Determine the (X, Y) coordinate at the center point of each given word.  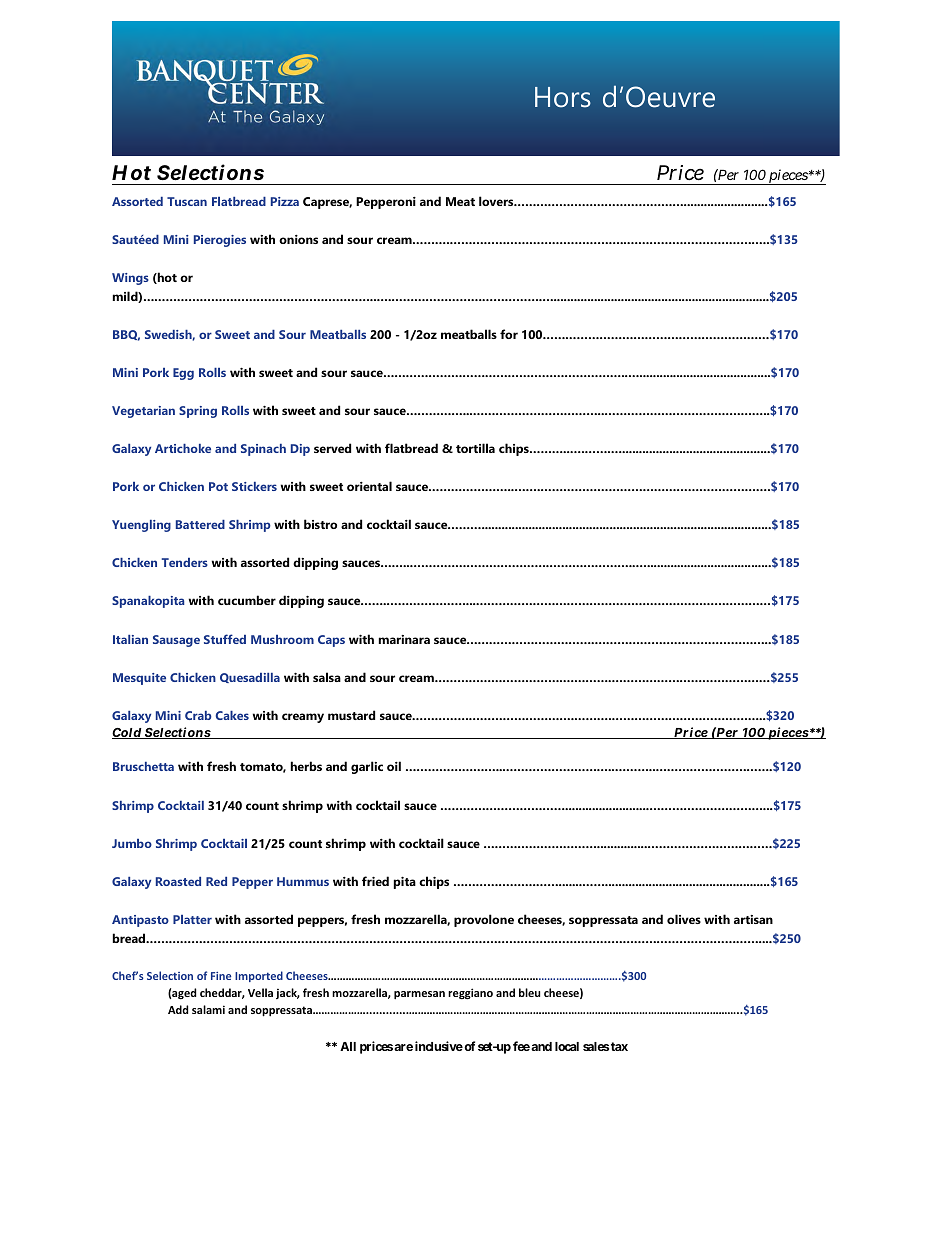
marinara (404, 639)
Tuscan (187, 201)
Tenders (185, 562)
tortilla (475, 448)
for (509, 334)
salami (208, 1009)
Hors (563, 97)
